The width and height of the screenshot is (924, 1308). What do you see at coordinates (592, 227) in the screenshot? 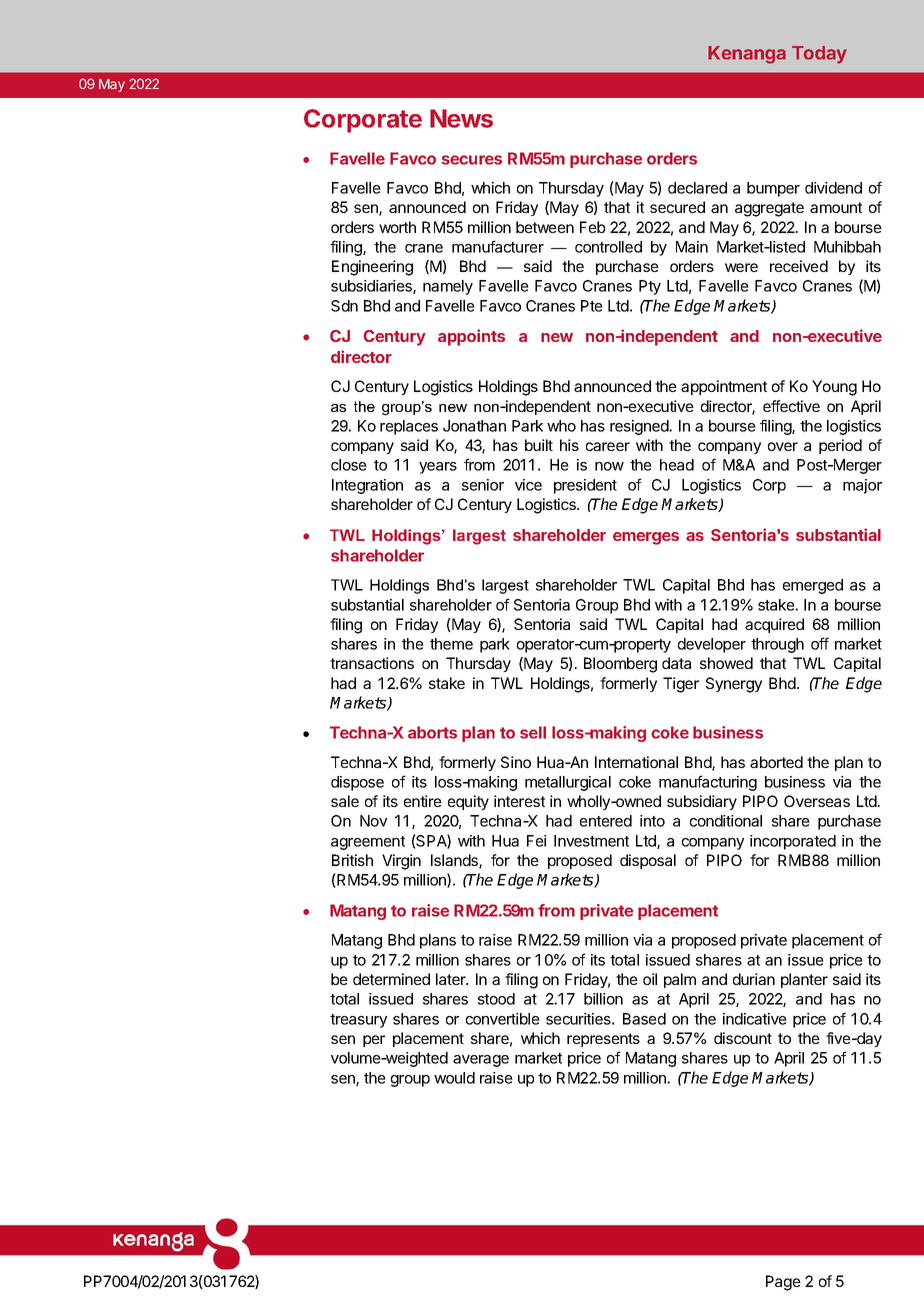
I see `Feb` at bounding box center [592, 227].
